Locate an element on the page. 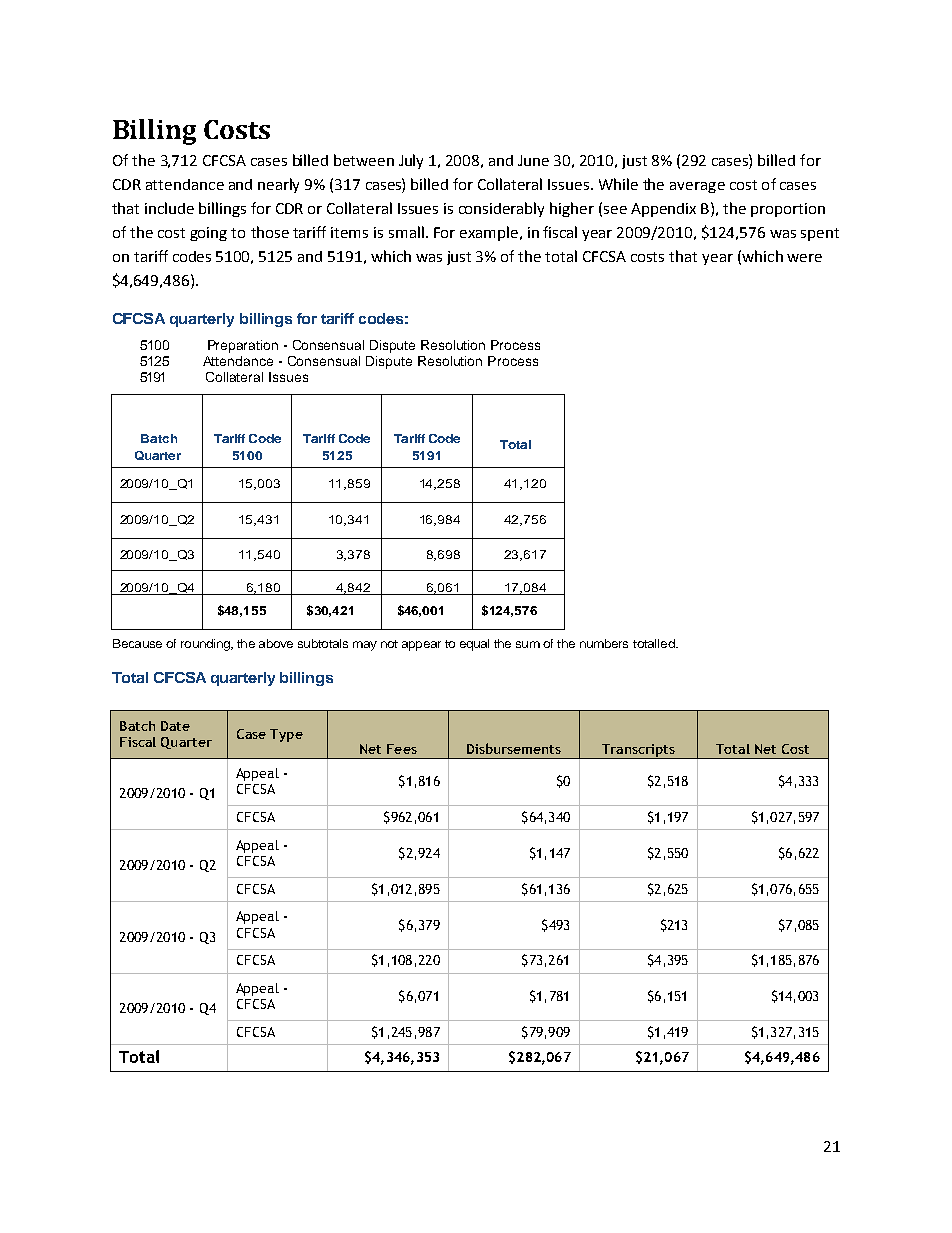 The height and width of the document is (1233, 952). were is located at coordinates (804, 258).
